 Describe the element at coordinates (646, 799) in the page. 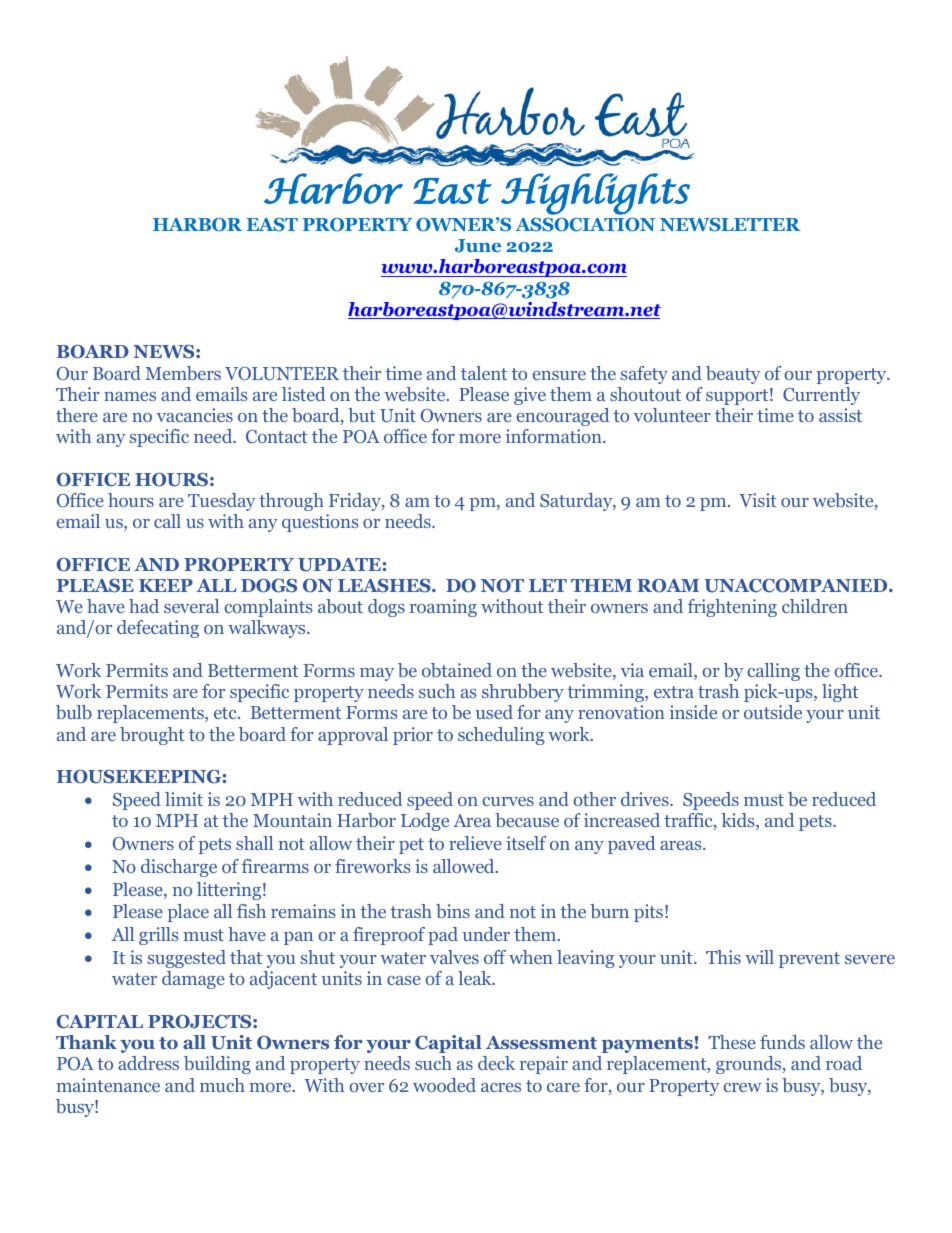

I see `drives` at that location.
